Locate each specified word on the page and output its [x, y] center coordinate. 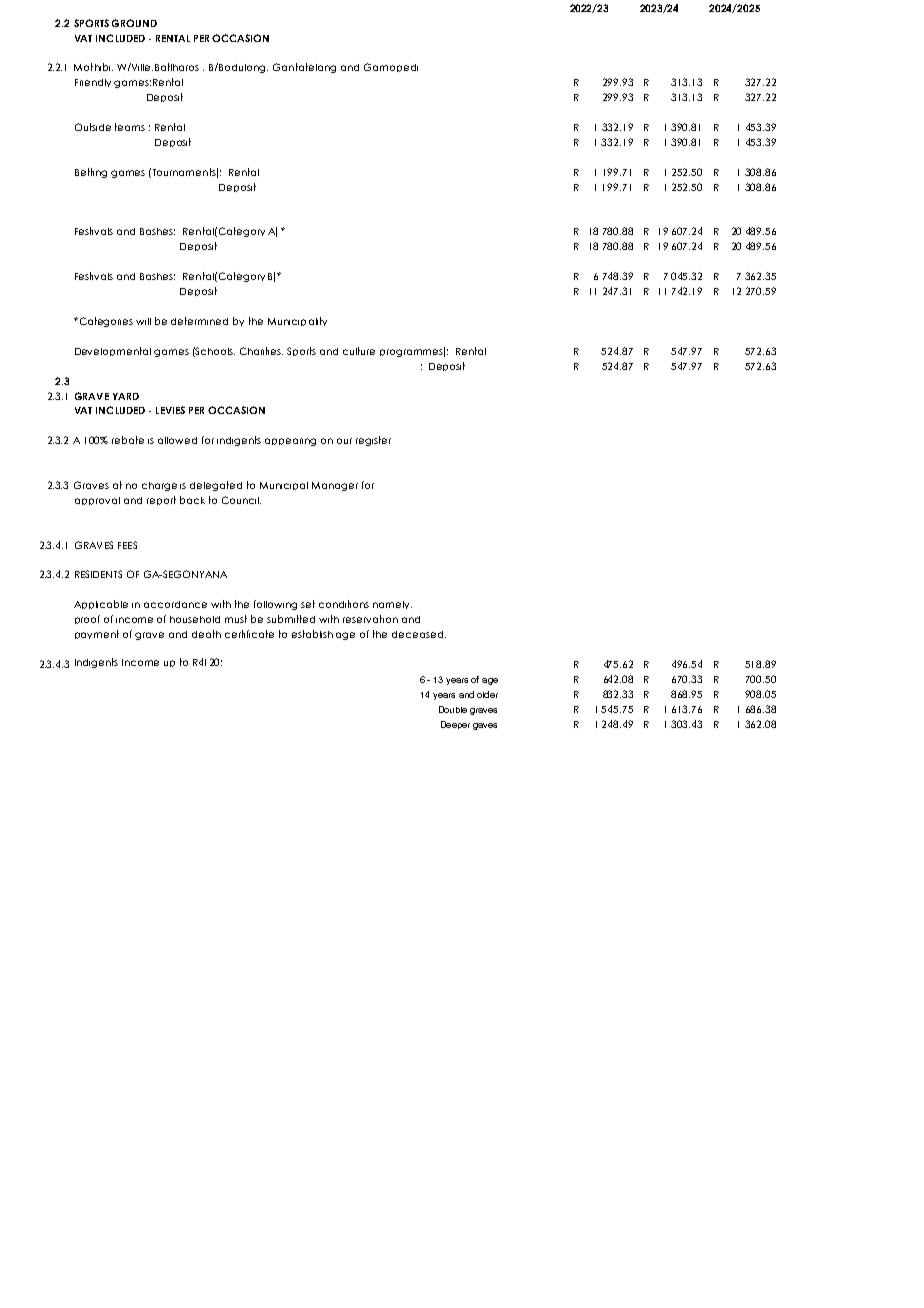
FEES [127, 545]
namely [392, 605]
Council [241, 500]
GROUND [134, 23]
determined [199, 321]
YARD [126, 396]
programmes [412, 352]
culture [359, 351]
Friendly [93, 83]
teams [130, 127]
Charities [261, 351]
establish [312, 634]
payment [97, 634]
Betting [91, 173]
